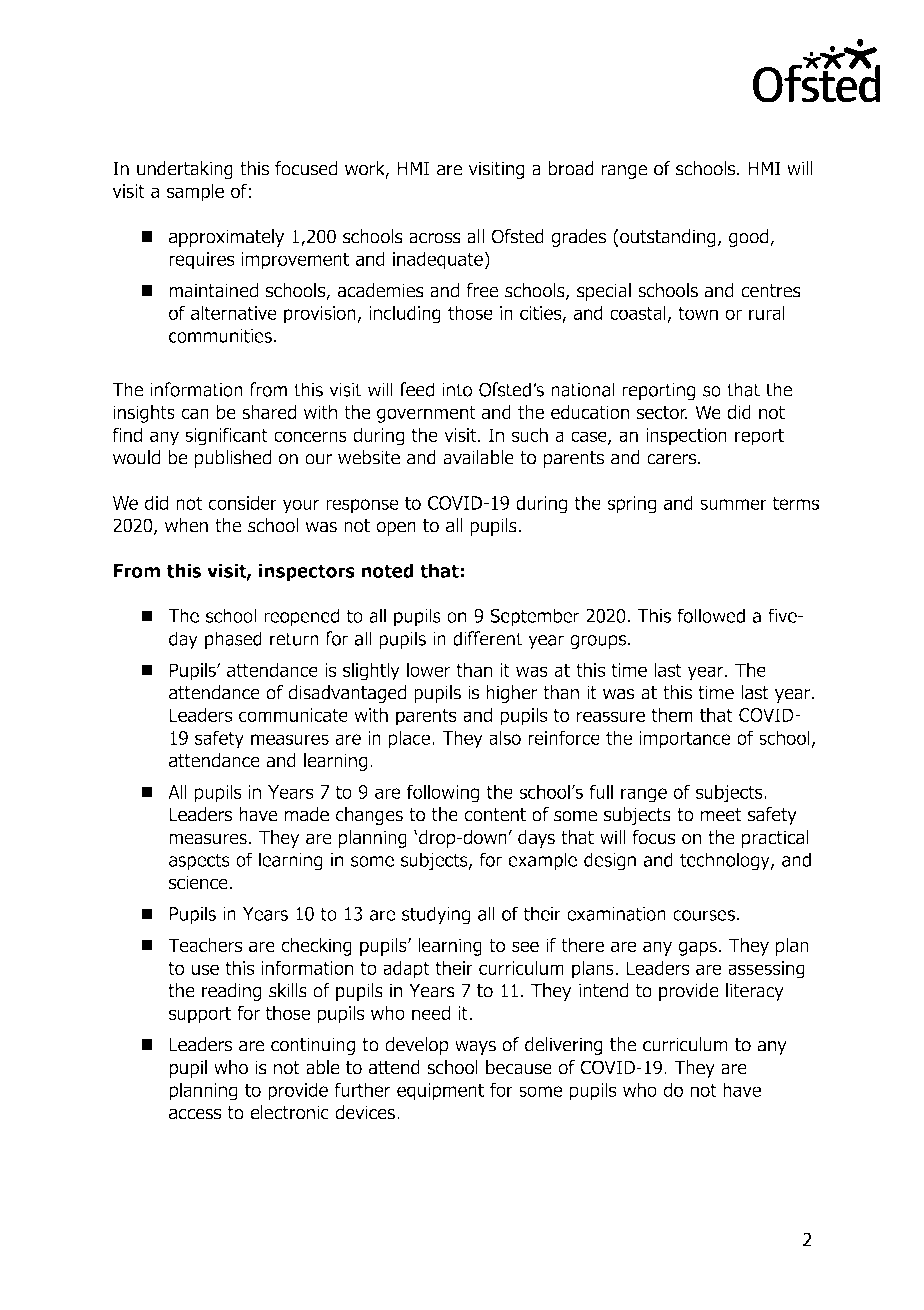 This image has width=924, height=1310. Describe the element at coordinates (435, 238) in the image. I see `across` at that location.
